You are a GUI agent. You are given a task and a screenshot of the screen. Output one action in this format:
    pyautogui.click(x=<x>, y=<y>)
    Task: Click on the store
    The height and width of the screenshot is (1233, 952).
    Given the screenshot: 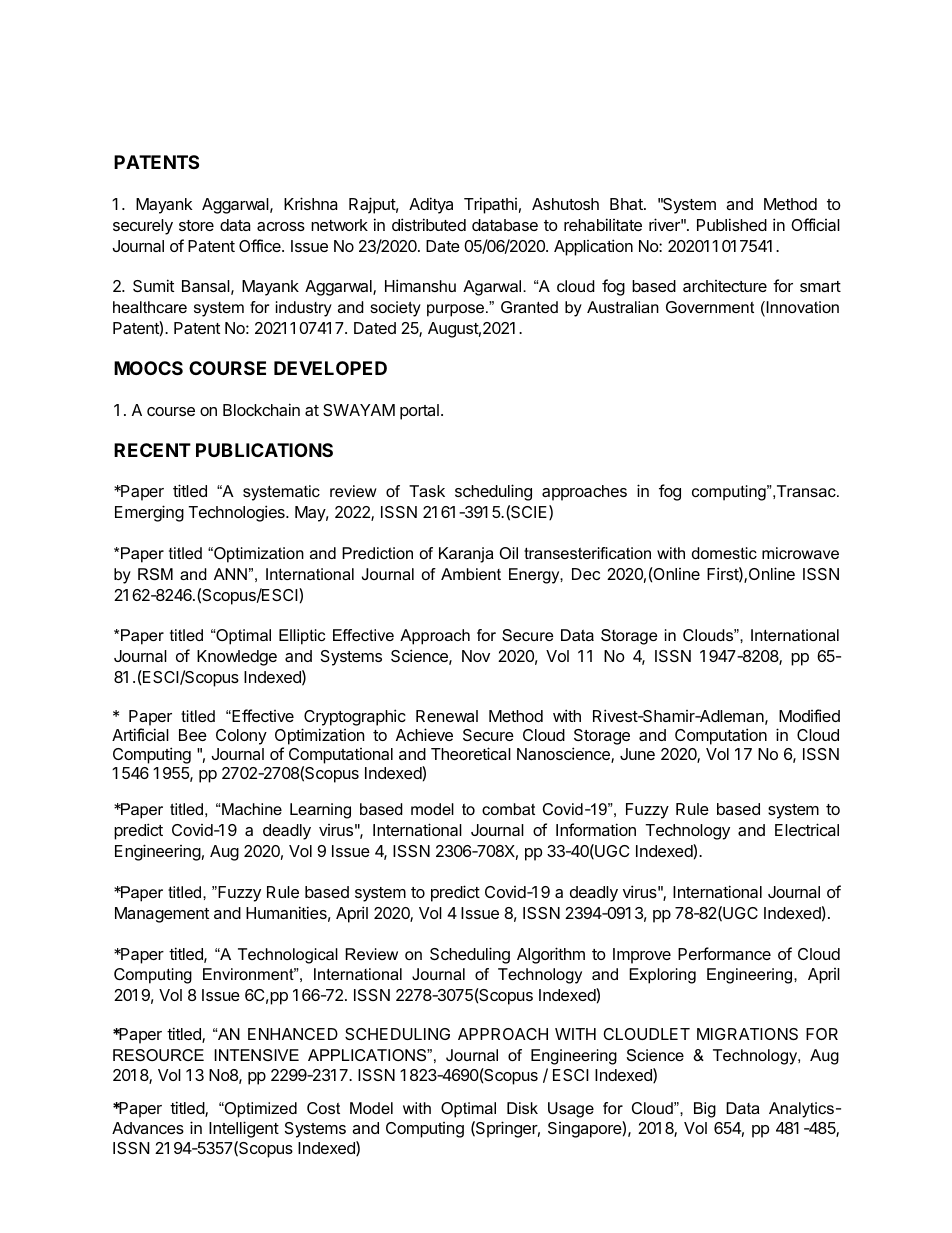 What is the action you would take?
    pyautogui.click(x=196, y=225)
